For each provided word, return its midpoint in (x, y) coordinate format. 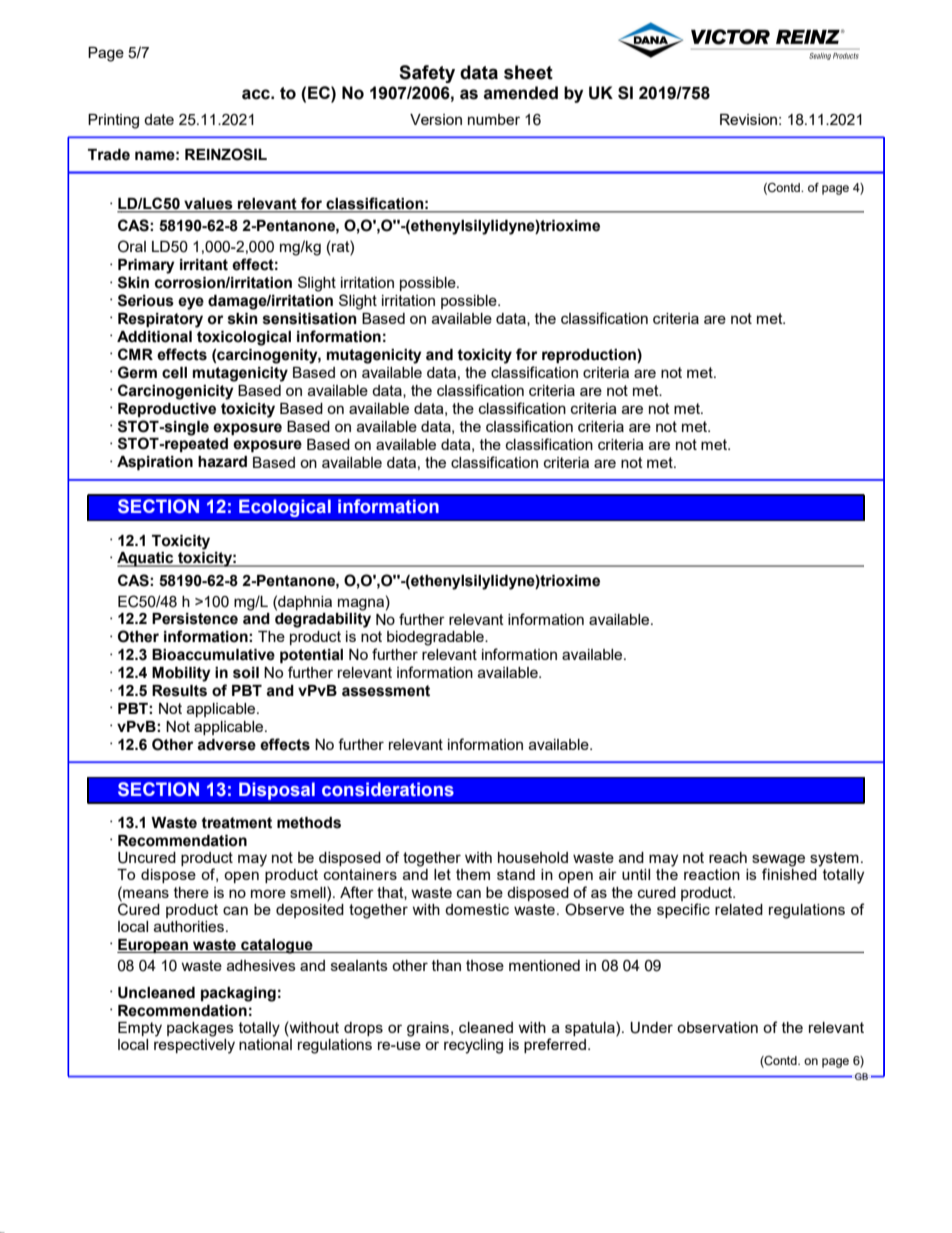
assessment (386, 691)
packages (200, 1029)
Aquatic (146, 559)
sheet (528, 72)
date (159, 119)
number (494, 119)
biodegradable (436, 638)
